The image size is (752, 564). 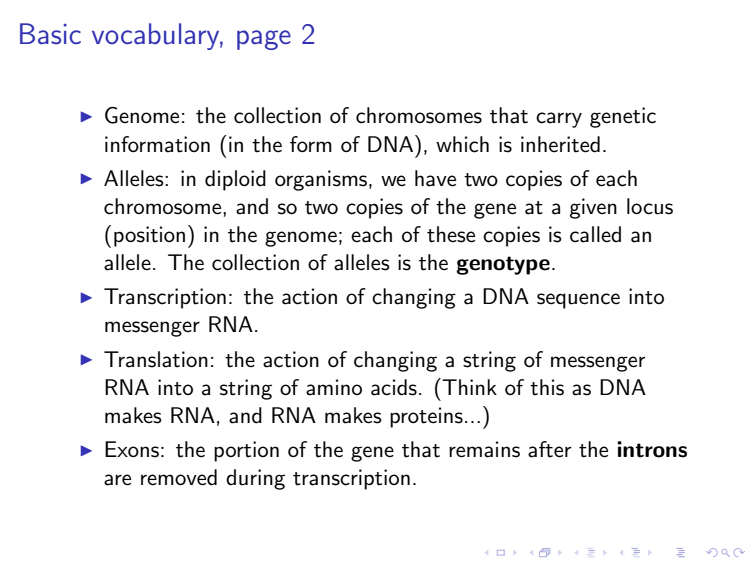 I want to click on called, so click(x=595, y=234).
